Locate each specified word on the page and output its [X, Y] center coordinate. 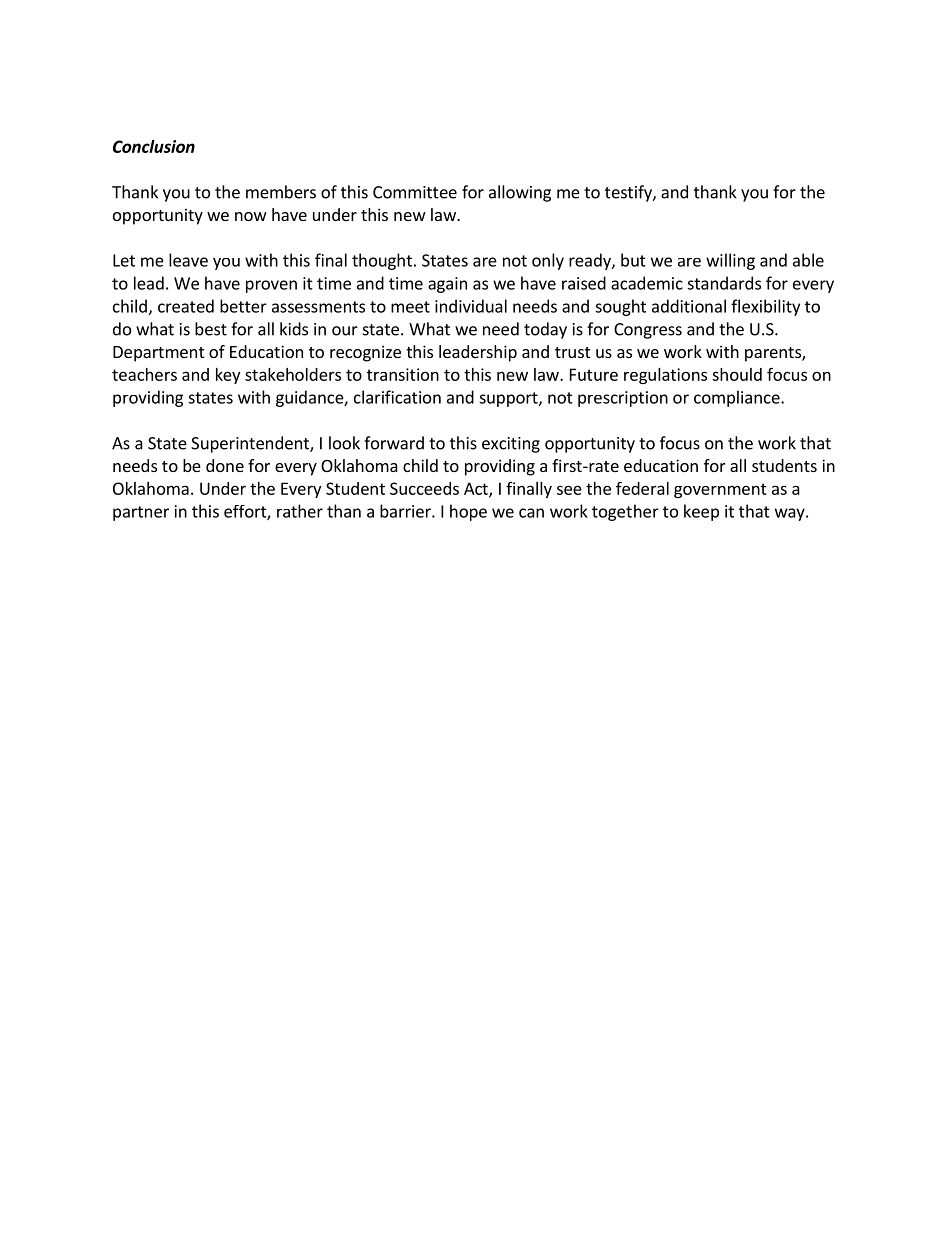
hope [468, 512]
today [545, 330]
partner [141, 513]
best [211, 329]
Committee [415, 192]
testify [629, 193]
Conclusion [154, 146]
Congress [648, 331]
